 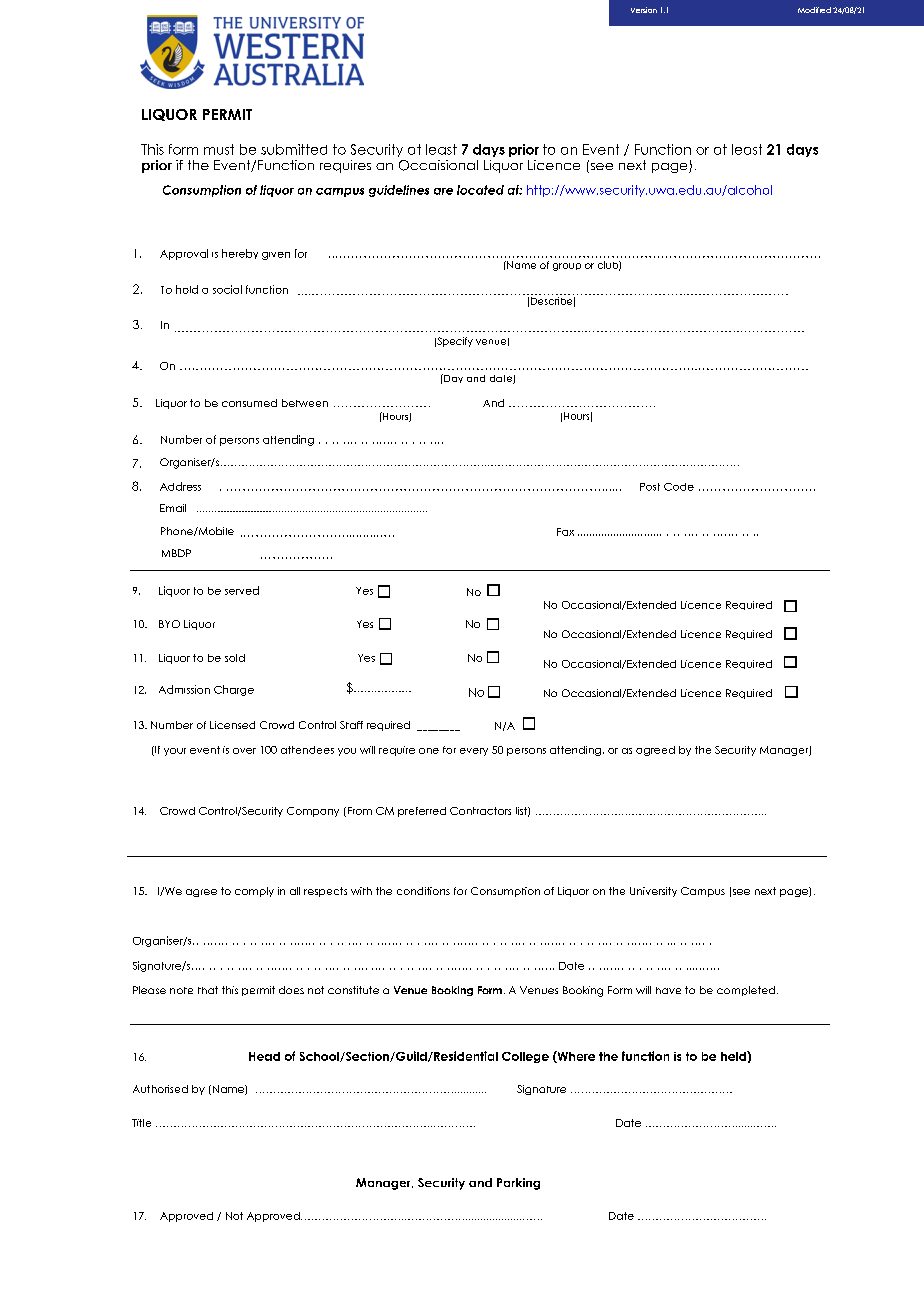 What do you see at coordinates (480, 190) in the document?
I see `located` at bounding box center [480, 190].
